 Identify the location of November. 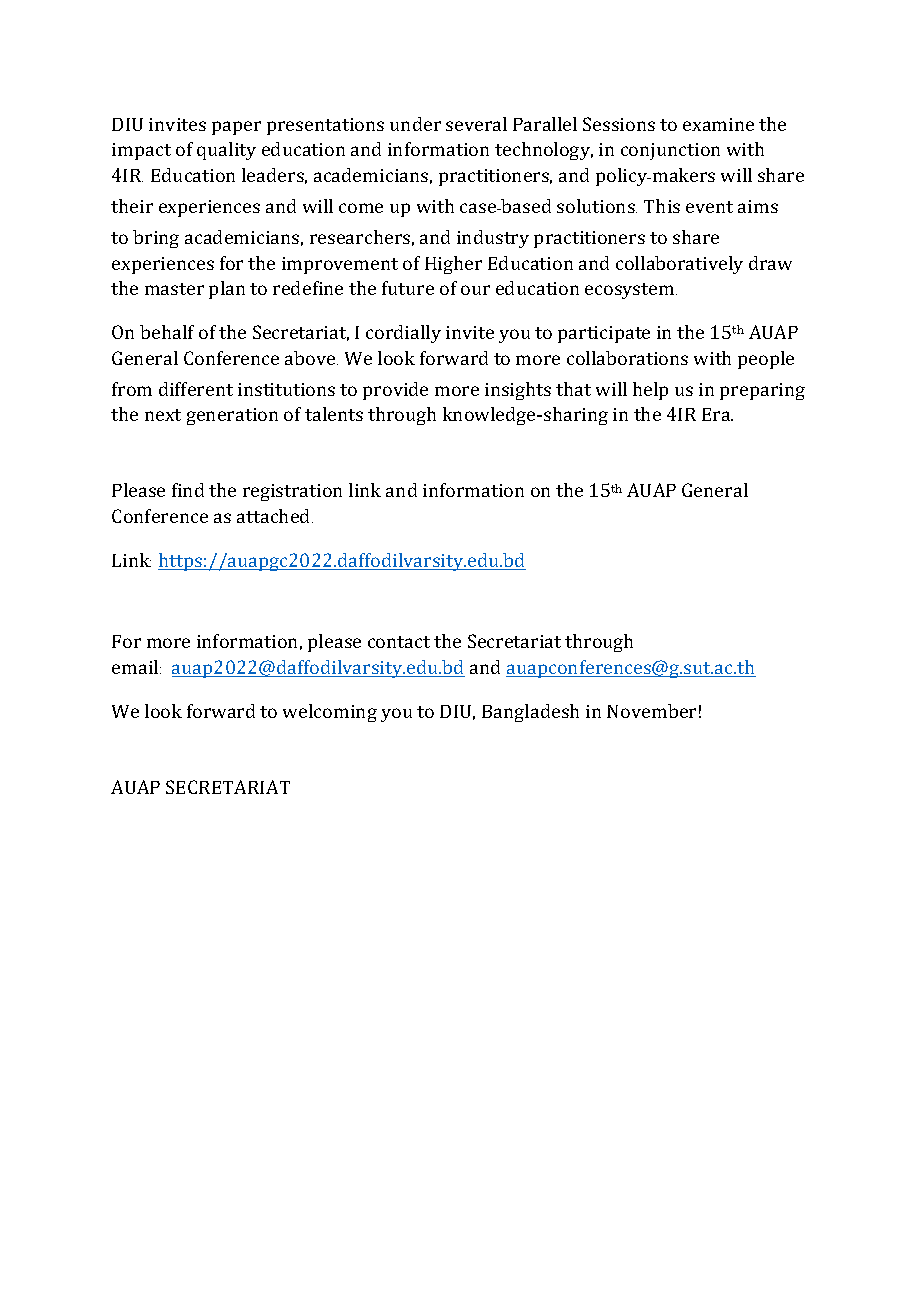
(651, 711).
